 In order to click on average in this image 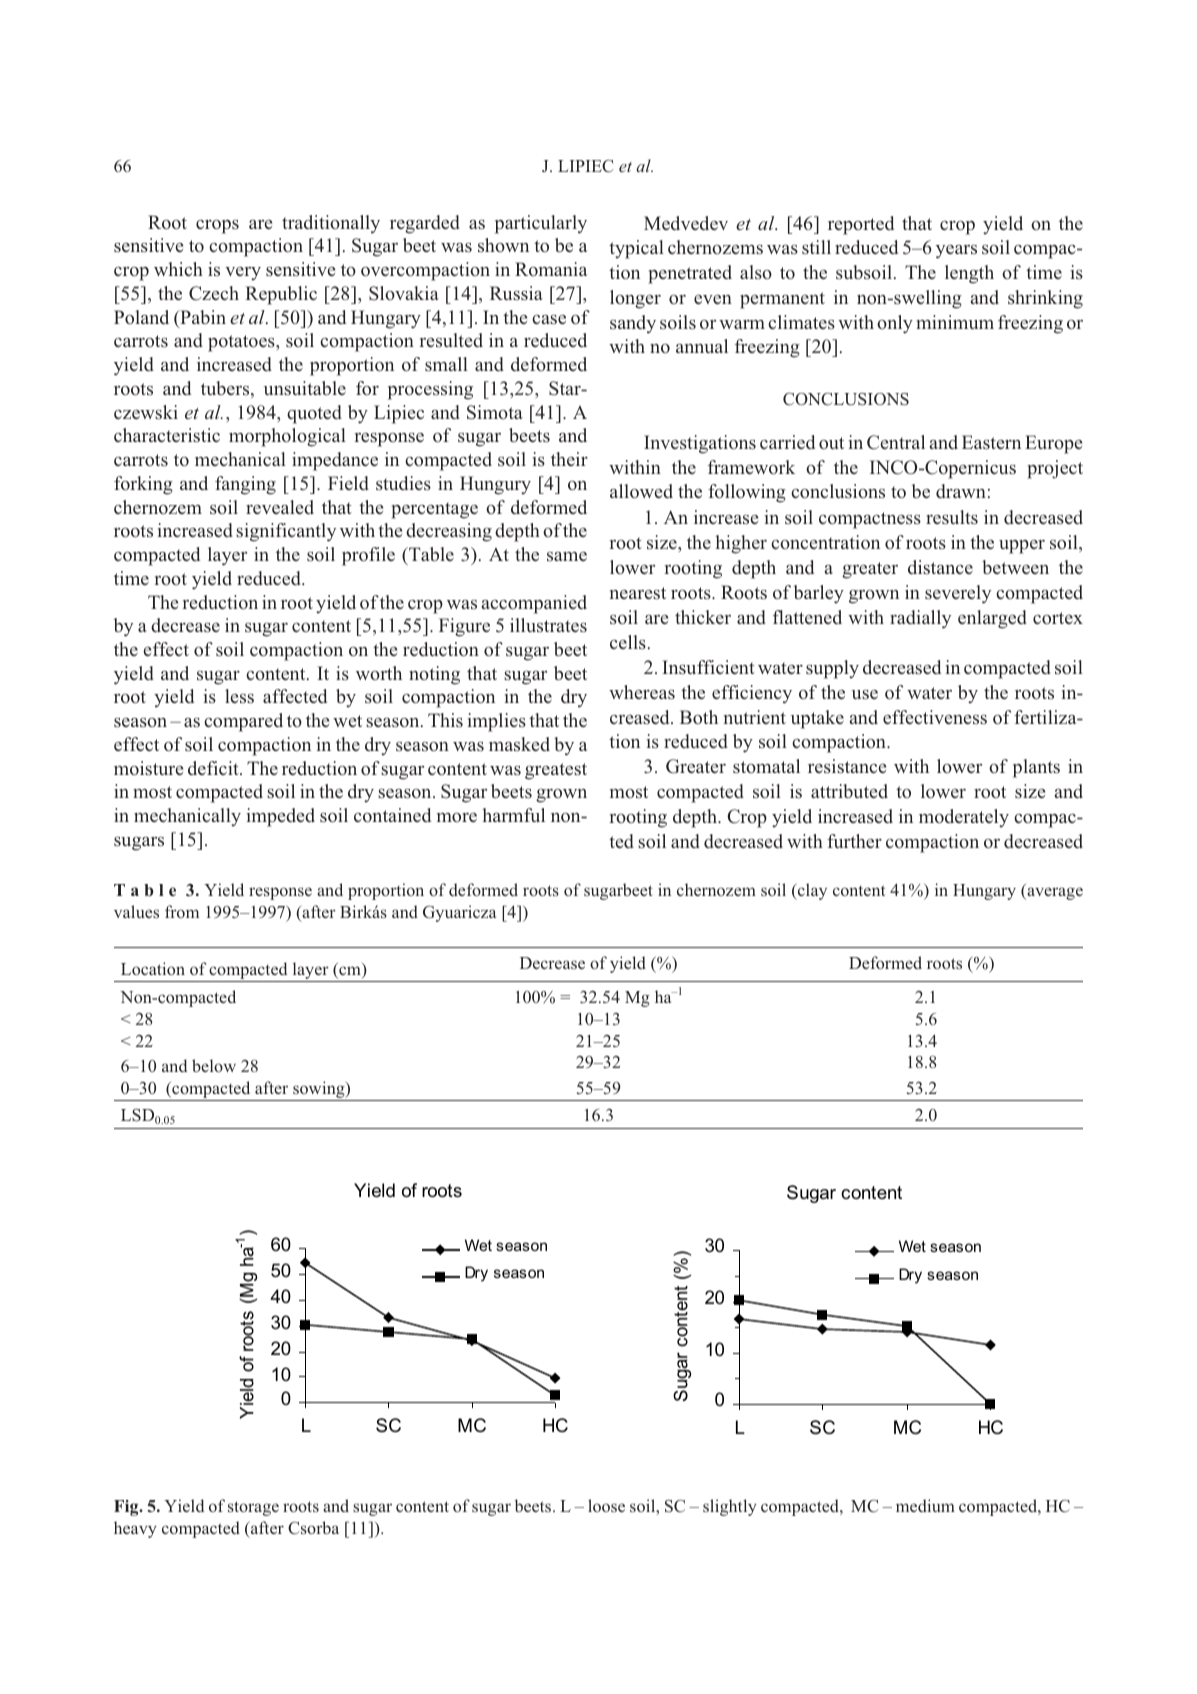, I will do `click(1054, 893)`.
